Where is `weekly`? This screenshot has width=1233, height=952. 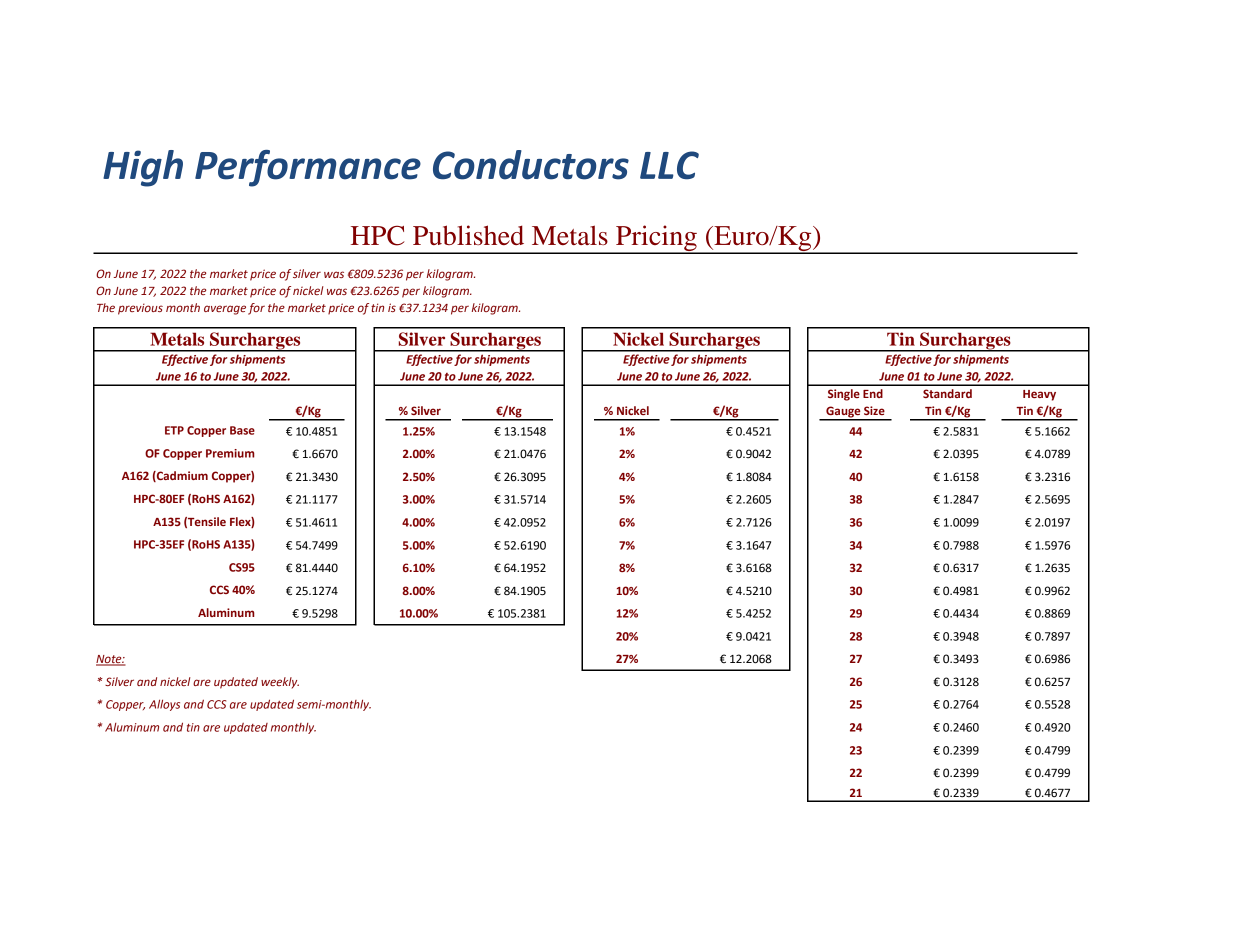 weekly is located at coordinates (280, 683).
